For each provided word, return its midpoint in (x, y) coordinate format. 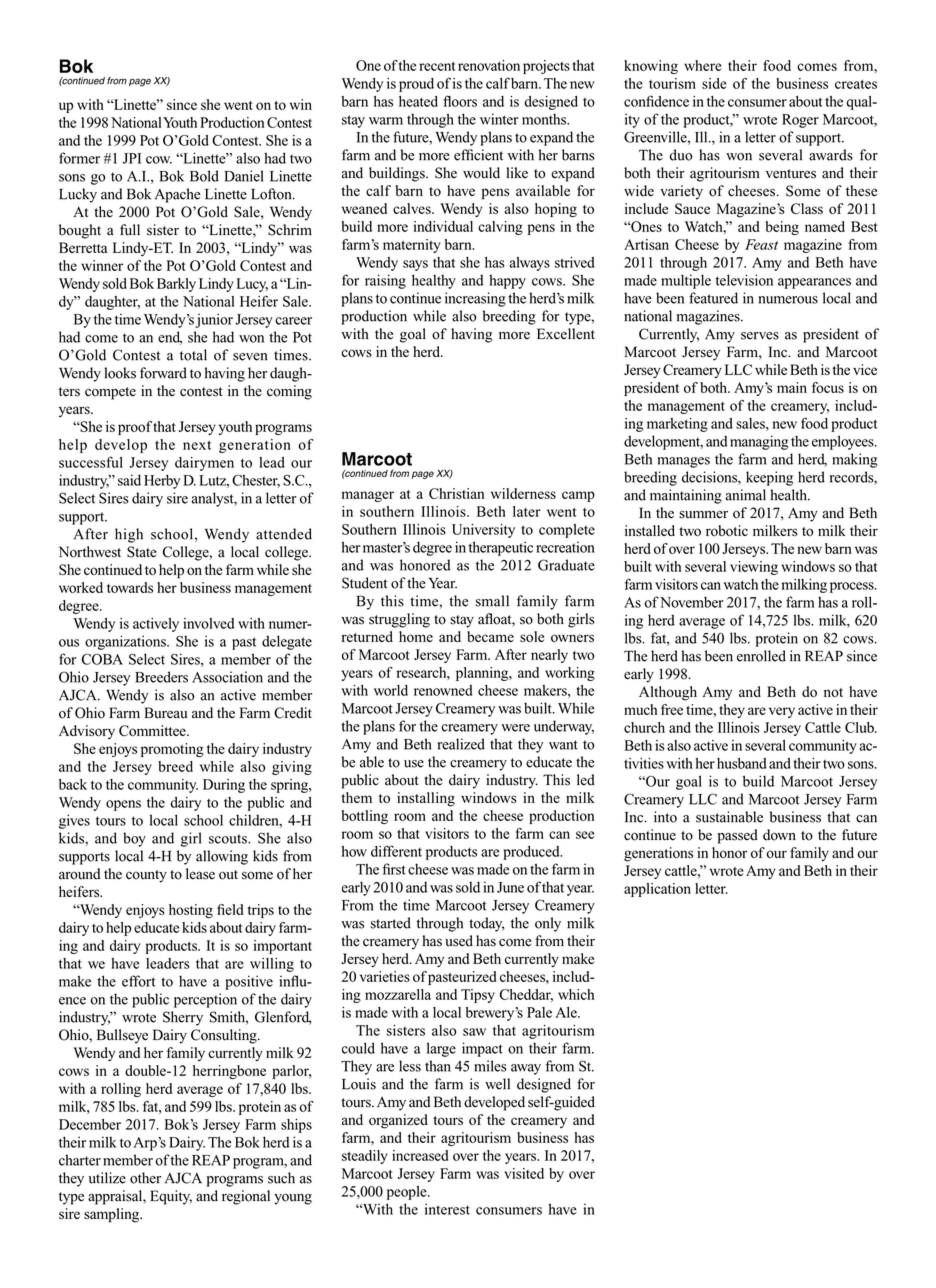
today (487, 924)
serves (760, 336)
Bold (204, 176)
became (490, 636)
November (692, 602)
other (145, 1178)
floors (460, 101)
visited (524, 1173)
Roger (800, 121)
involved (208, 623)
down (779, 835)
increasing (475, 299)
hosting (191, 911)
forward (163, 373)
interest (447, 1209)
